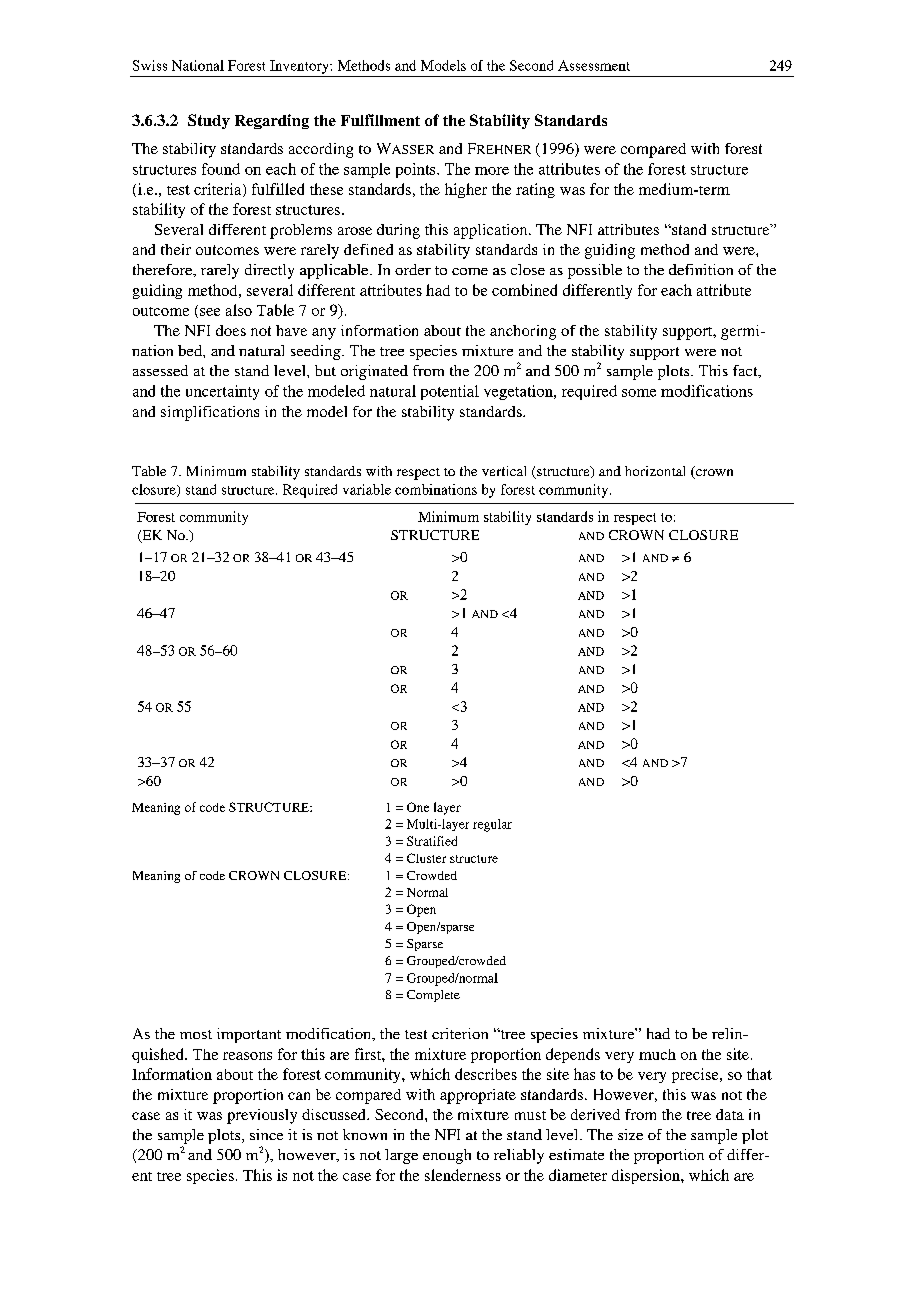 The image size is (924, 1308). I want to click on Study, so click(209, 121).
